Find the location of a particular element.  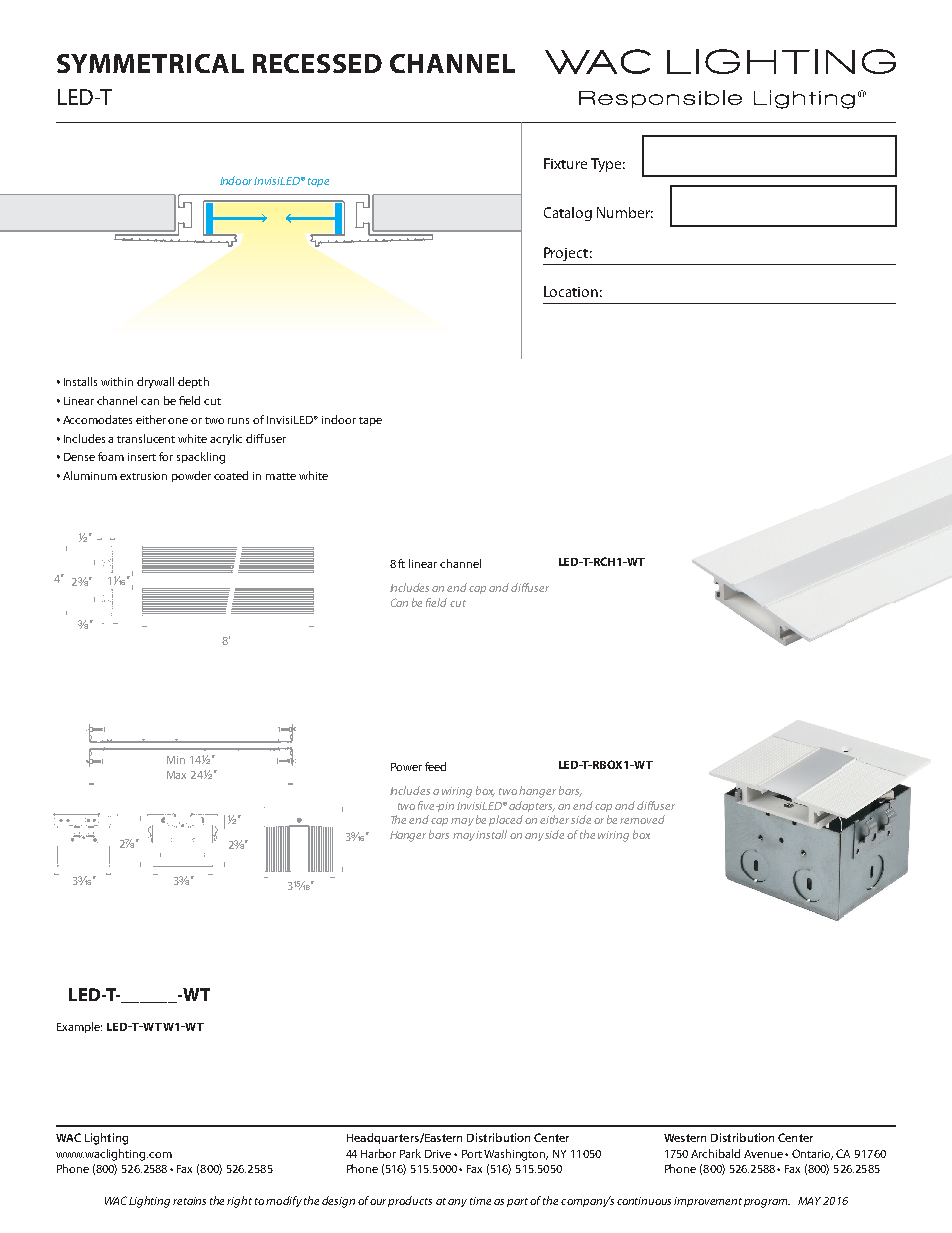

SYMMETRICAL is located at coordinates (150, 63).
